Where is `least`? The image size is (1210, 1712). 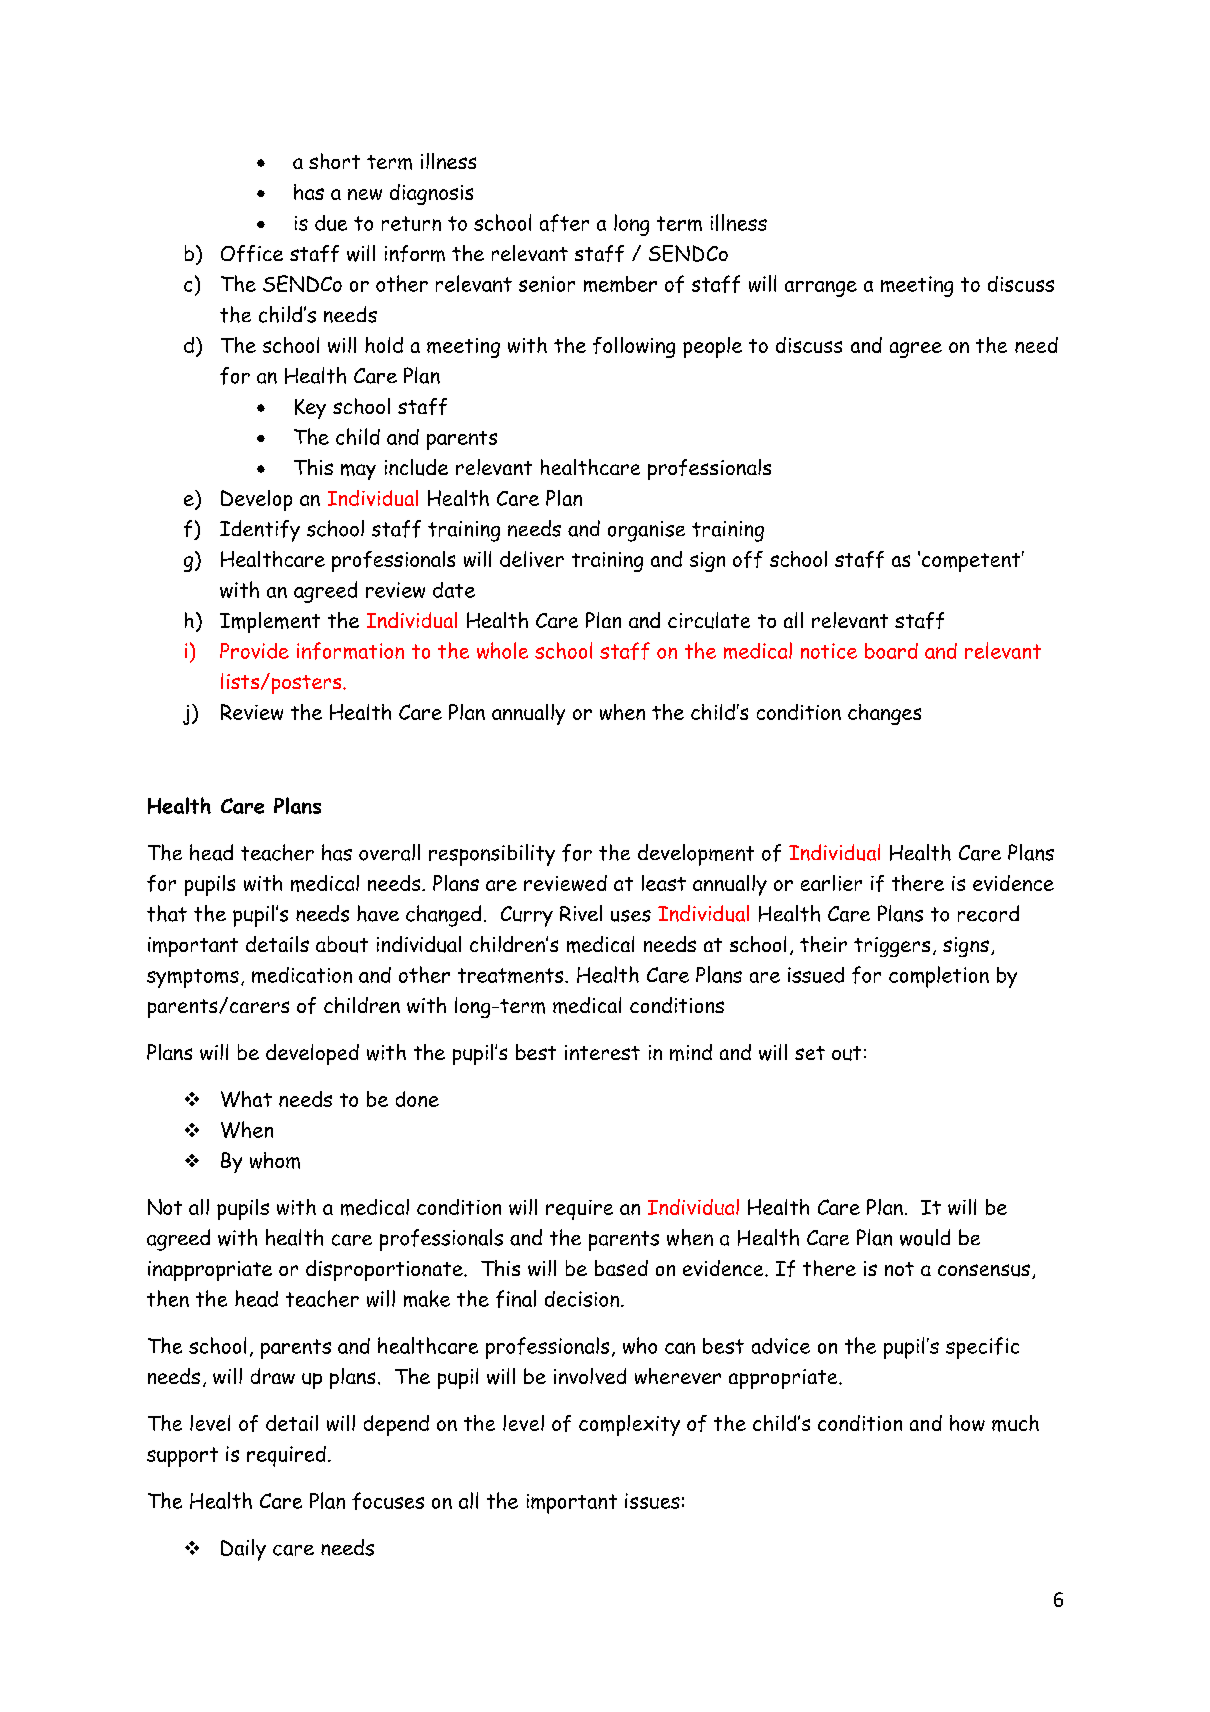
least is located at coordinates (664, 883).
